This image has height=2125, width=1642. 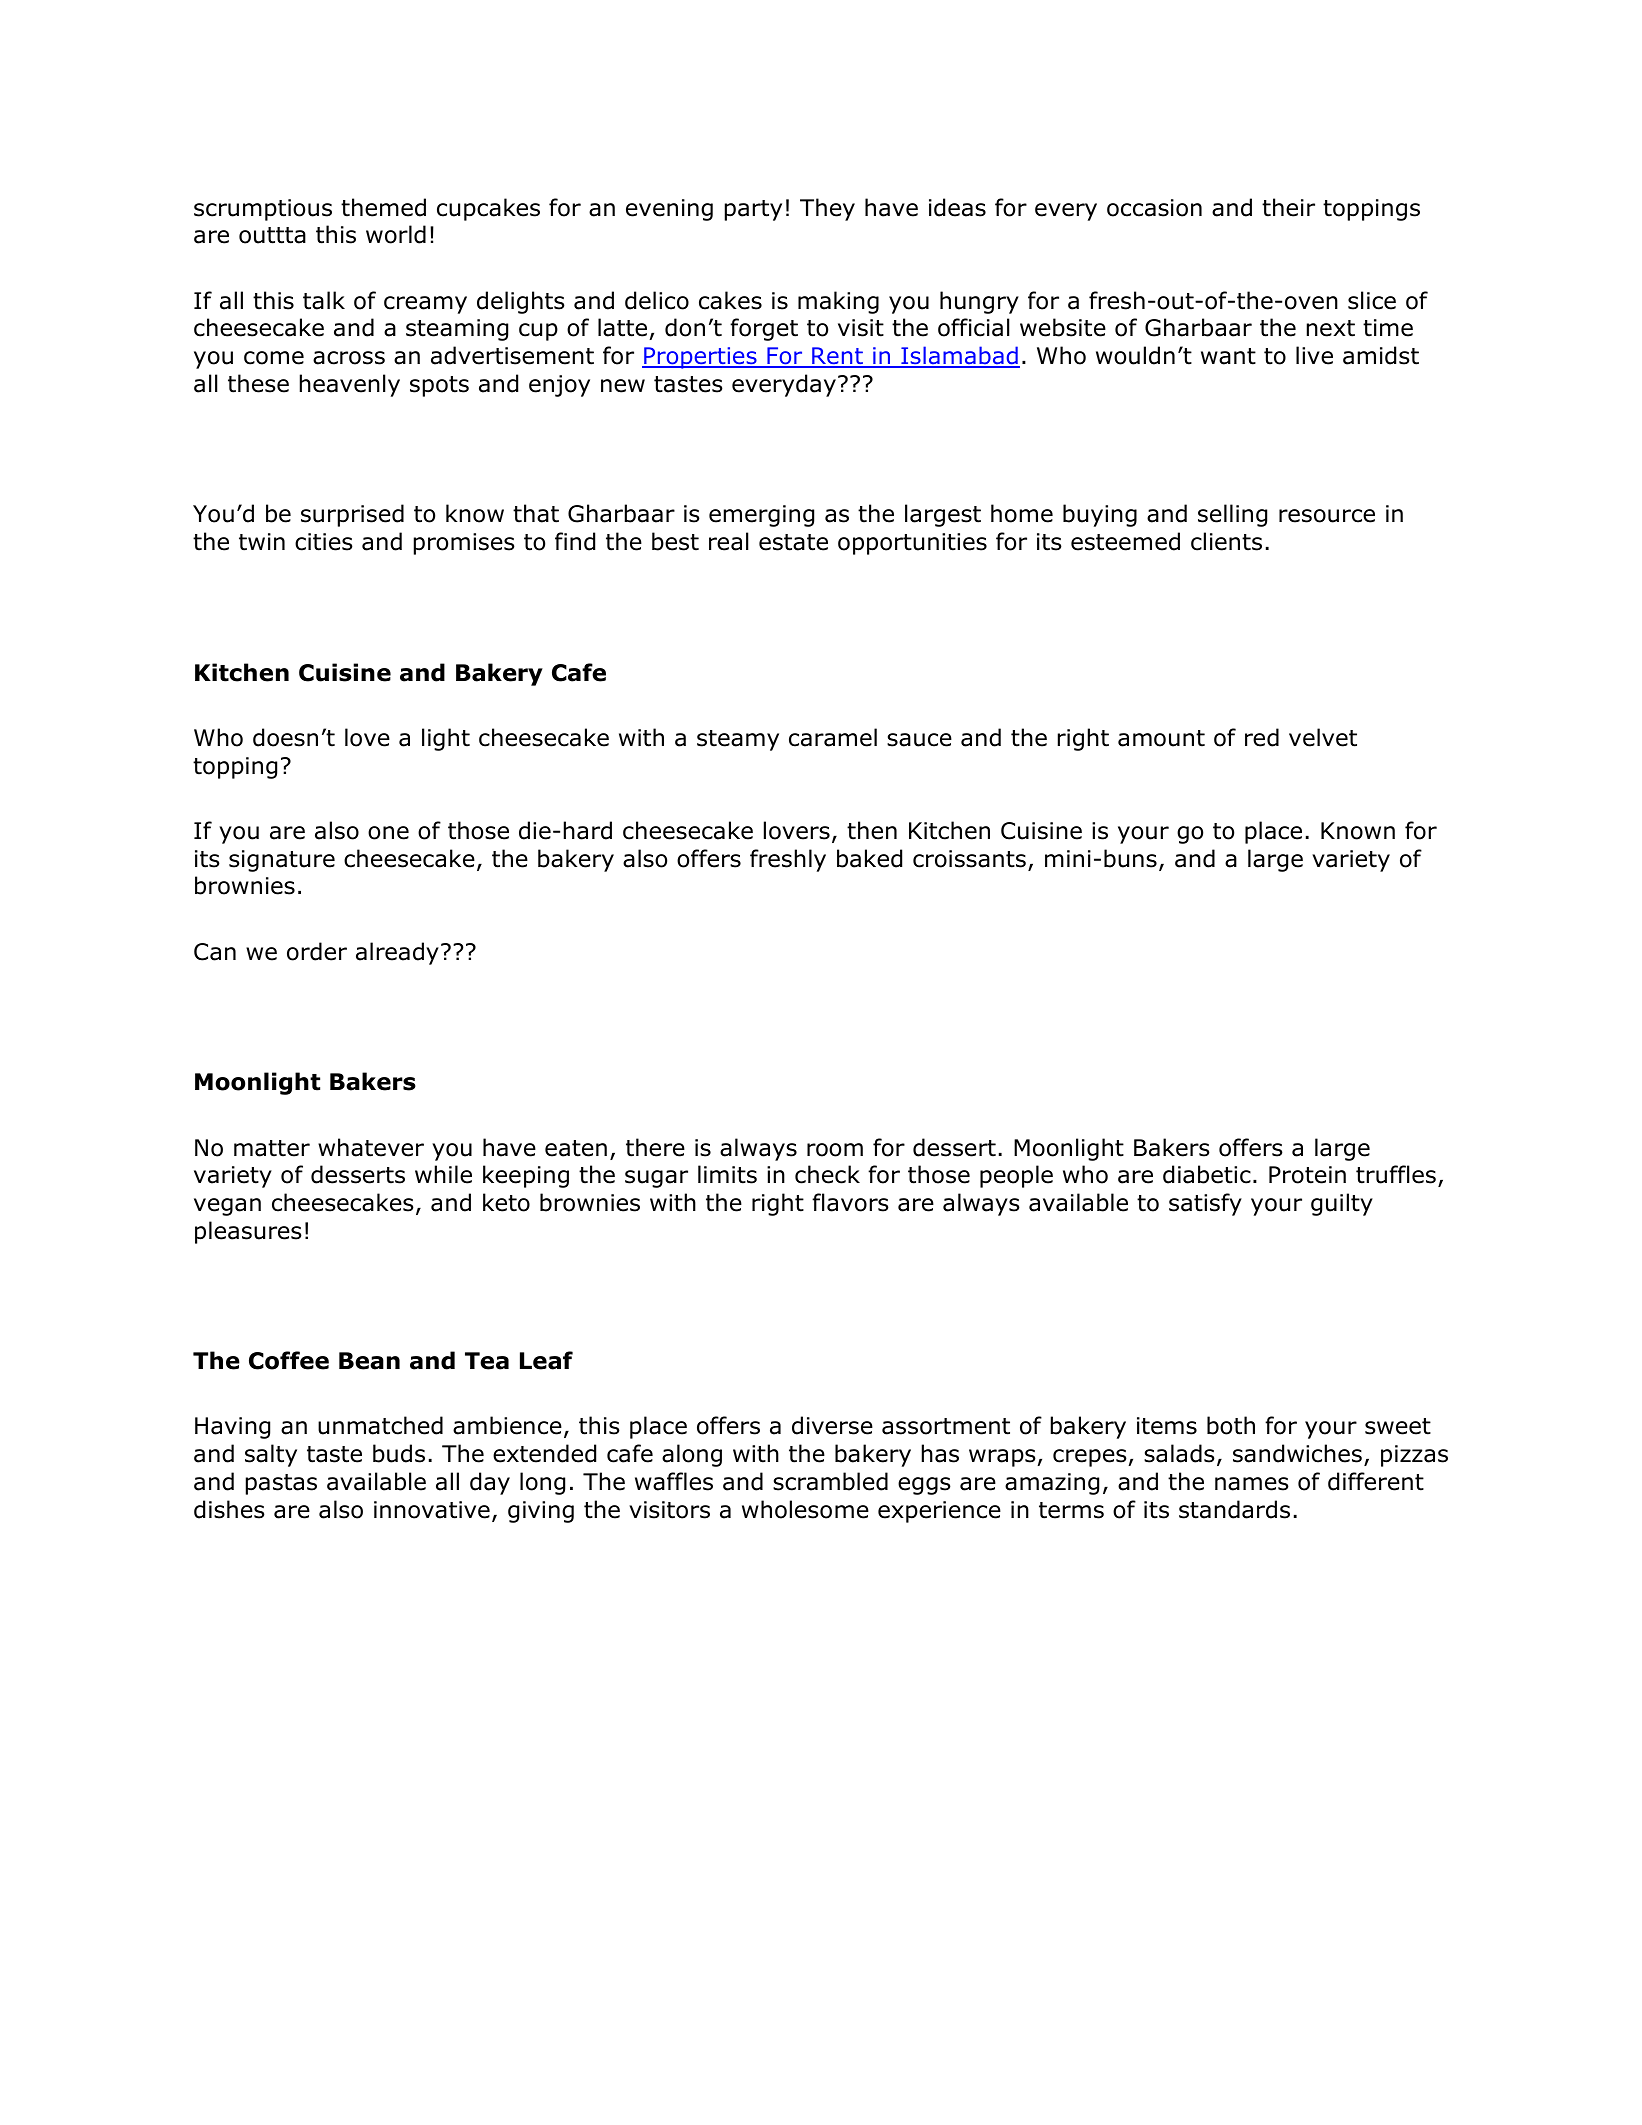 I want to click on one, so click(x=388, y=833).
